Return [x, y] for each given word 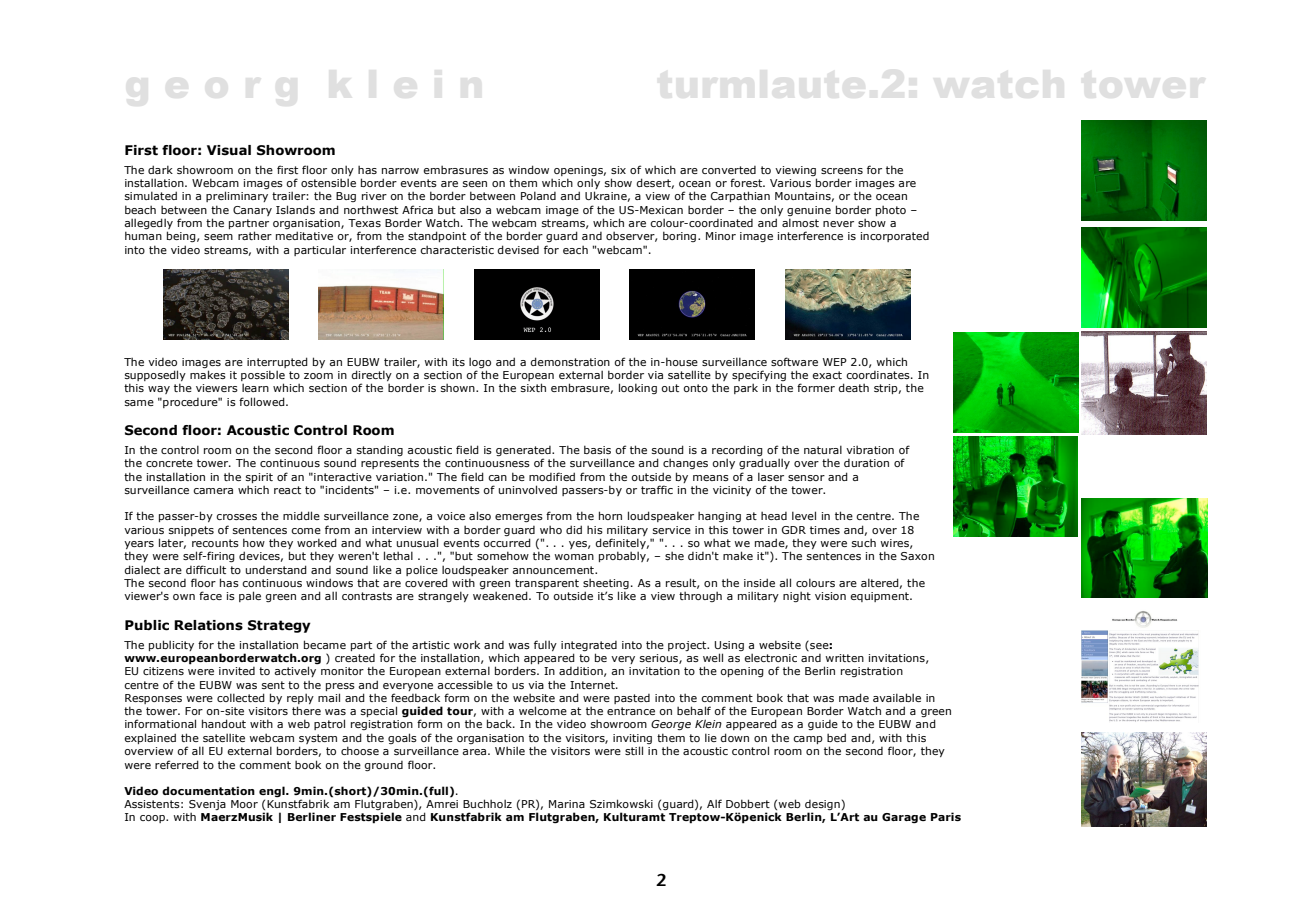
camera [213, 491]
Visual [229, 150]
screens [842, 171]
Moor [244, 804]
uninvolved [528, 489]
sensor [806, 478]
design [822, 806]
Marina [567, 804]
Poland [538, 195]
